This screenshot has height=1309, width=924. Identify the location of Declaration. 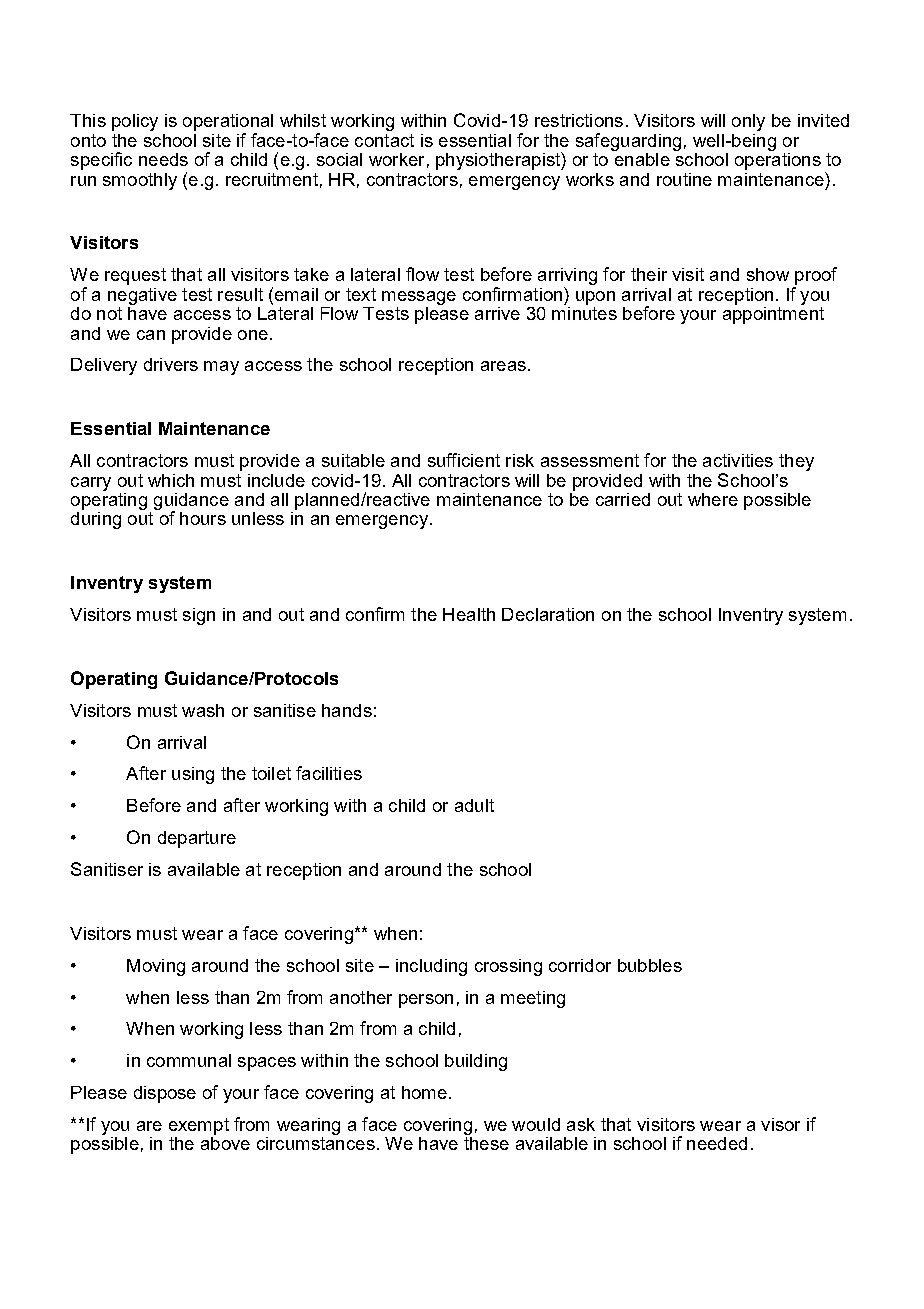
(548, 614).
